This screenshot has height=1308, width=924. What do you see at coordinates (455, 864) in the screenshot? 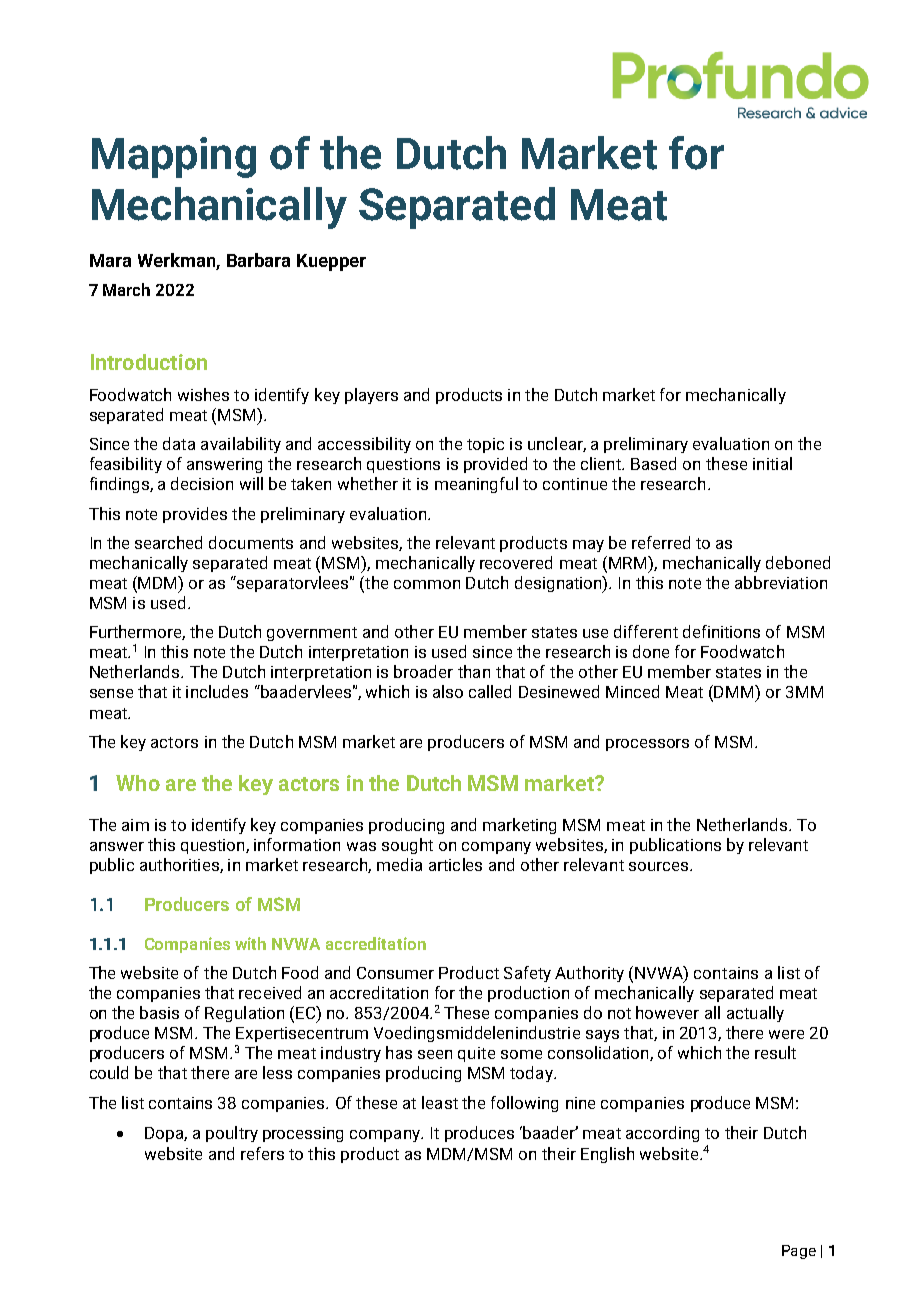
I see `articles` at bounding box center [455, 864].
